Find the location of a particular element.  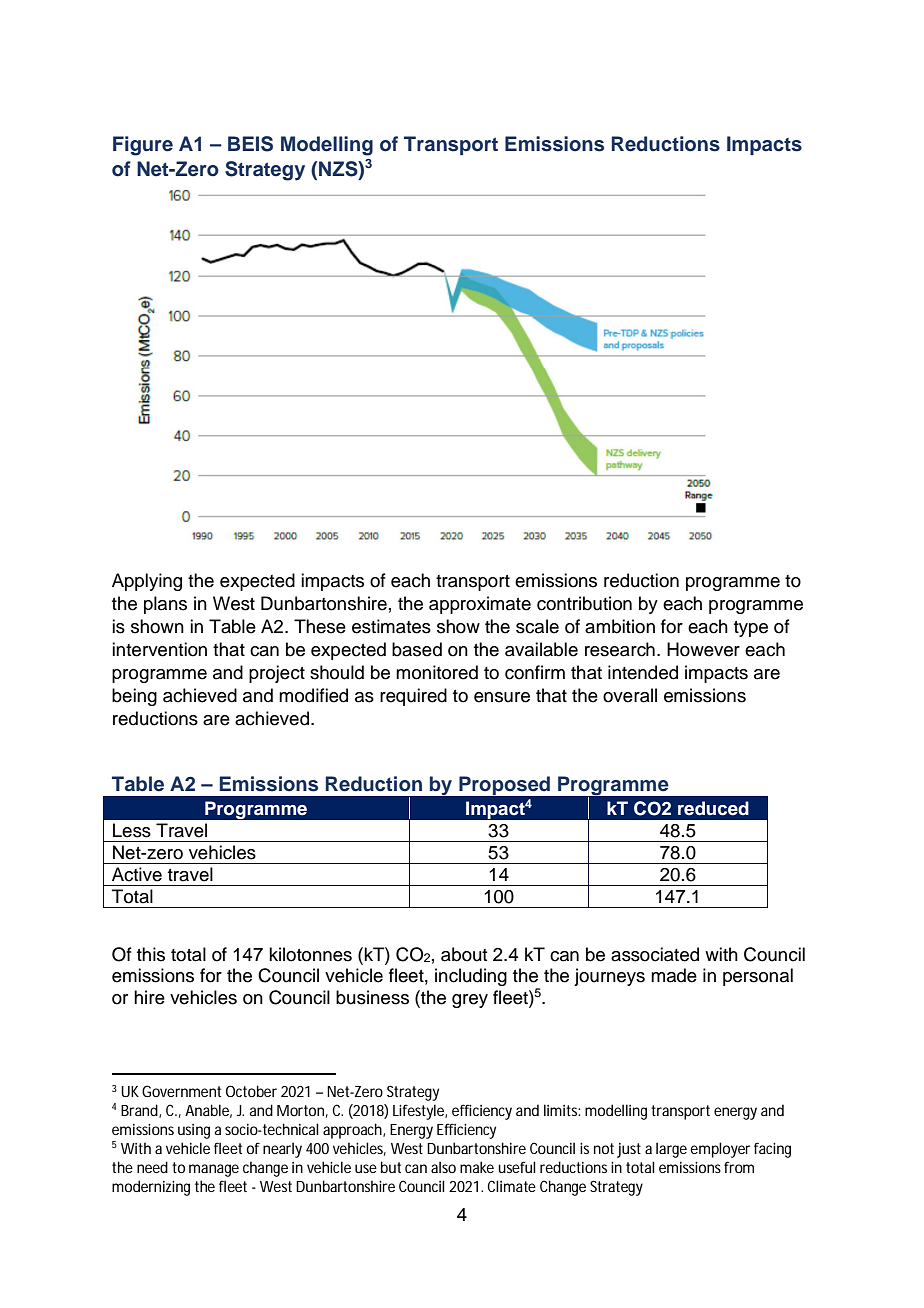

Active is located at coordinates (137, 874).
